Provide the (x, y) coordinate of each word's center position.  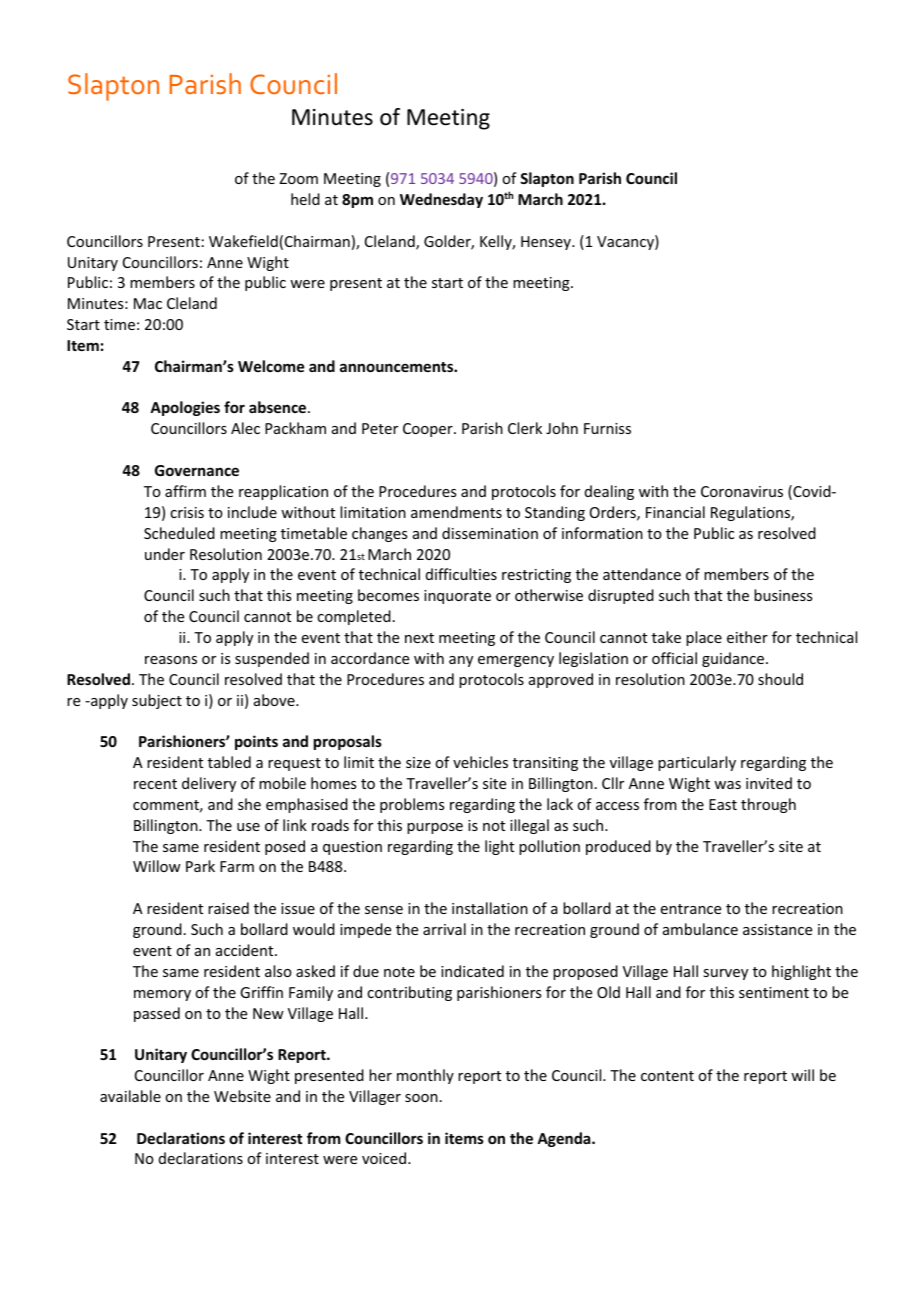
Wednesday (441, 200)
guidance (734, 659)
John (562, 428)
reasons (171, 660)
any (461, 661)
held (305, 199)
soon (421, 1098)
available (130, 1096)
